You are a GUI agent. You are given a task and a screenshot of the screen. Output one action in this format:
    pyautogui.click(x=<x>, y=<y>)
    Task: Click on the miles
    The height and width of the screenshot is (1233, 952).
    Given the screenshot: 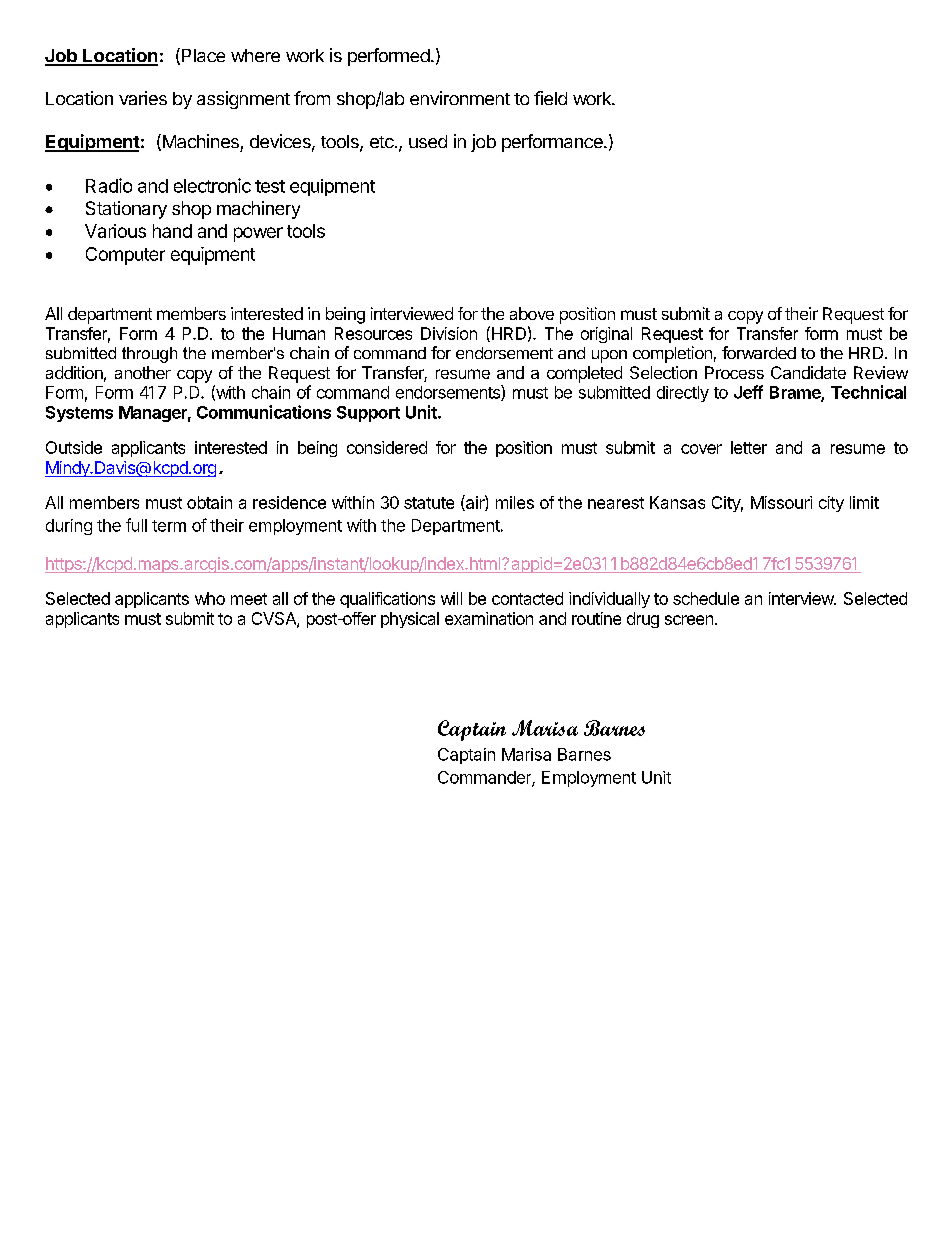 What is the action you would take?
    pyautogui.click(x=515, y=502)
